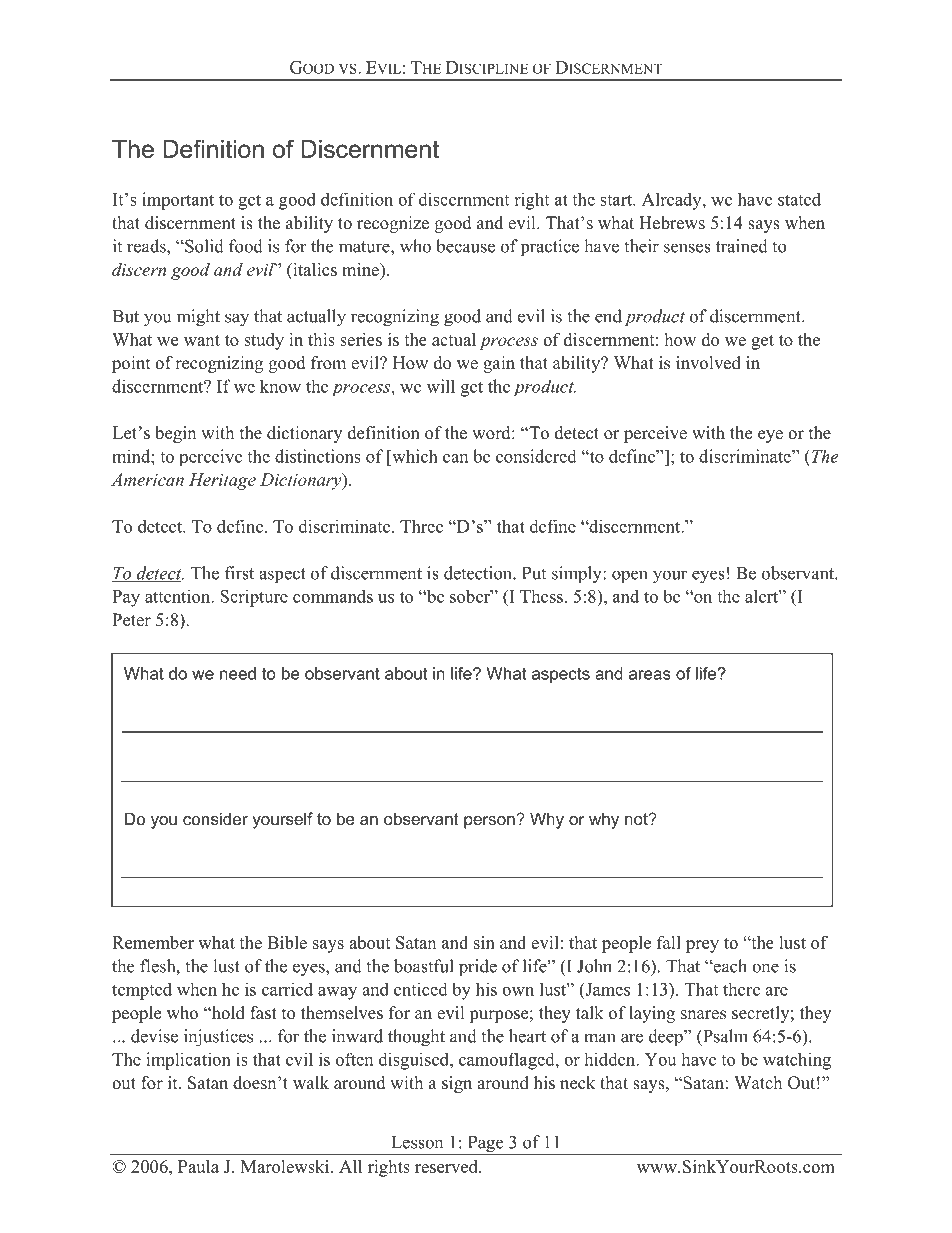 Image resolution: width=952 pixels, height=1233 pixels. I want to click on involved, so click(708, 363).
